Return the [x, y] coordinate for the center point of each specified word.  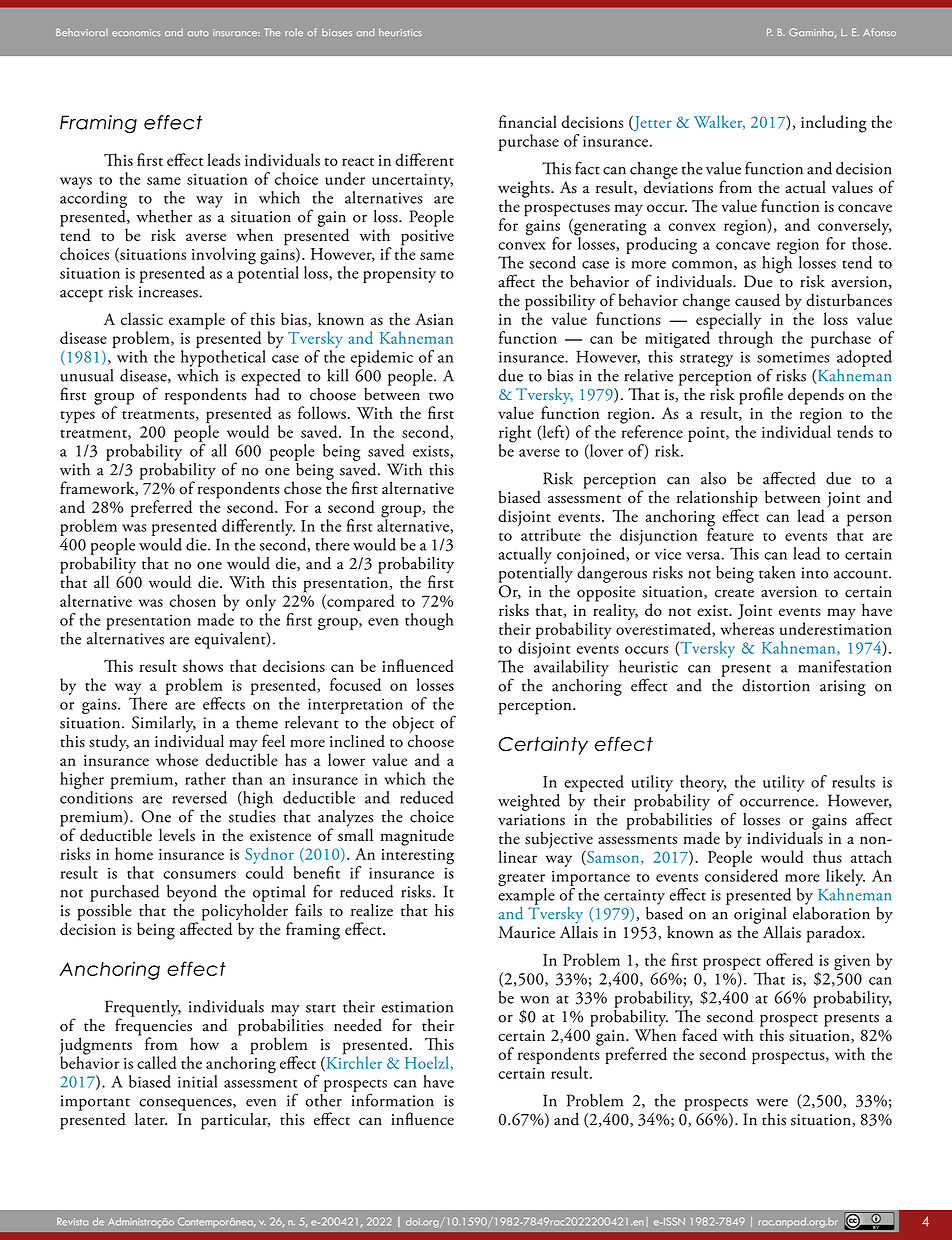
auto [198, 33]
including [834, 124]
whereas [747, 628]
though [429, 621]
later [151, 1118]
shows [203, 665]
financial [528, 121]
